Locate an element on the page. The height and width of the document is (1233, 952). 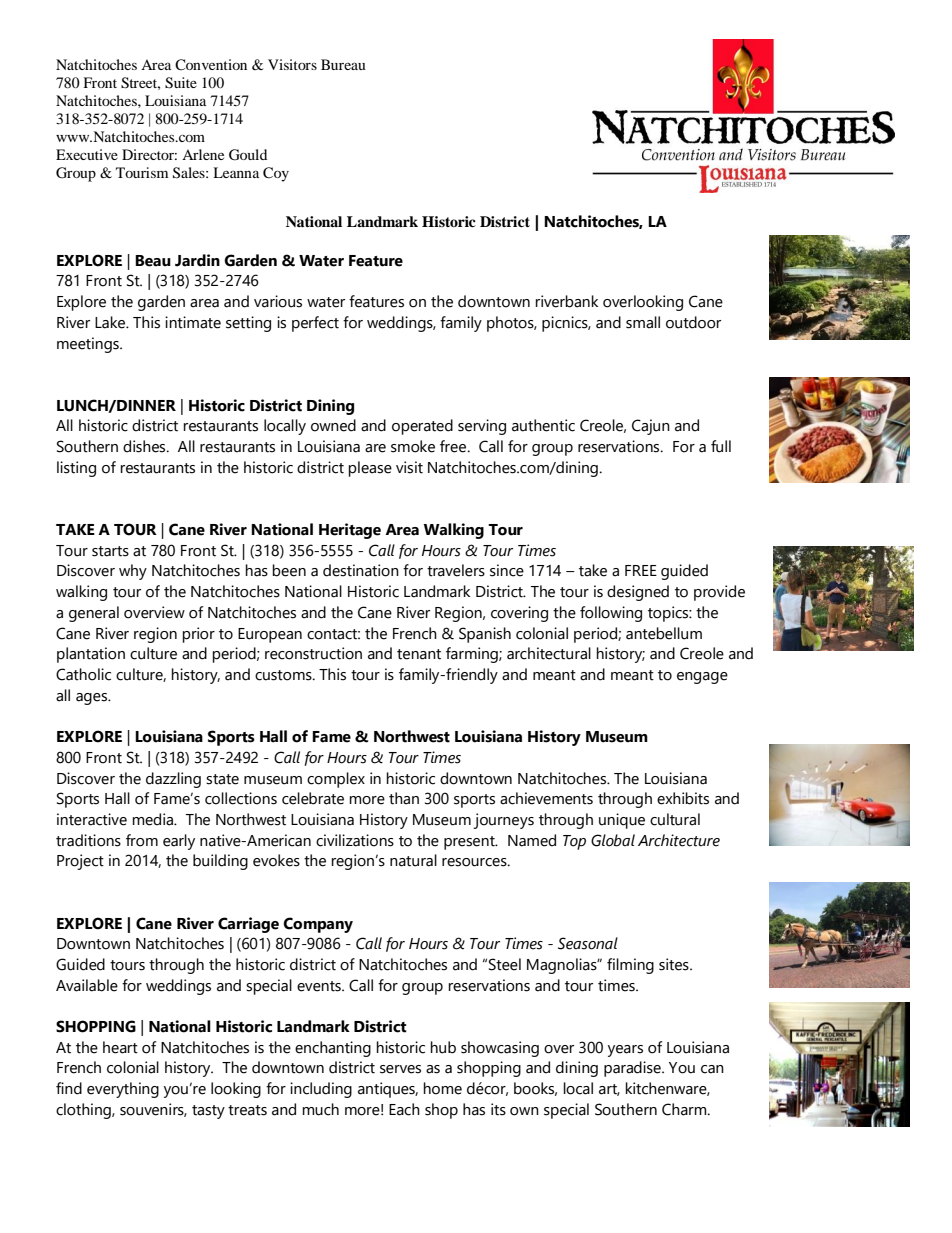
destination is located at coordinates (361, 570).
